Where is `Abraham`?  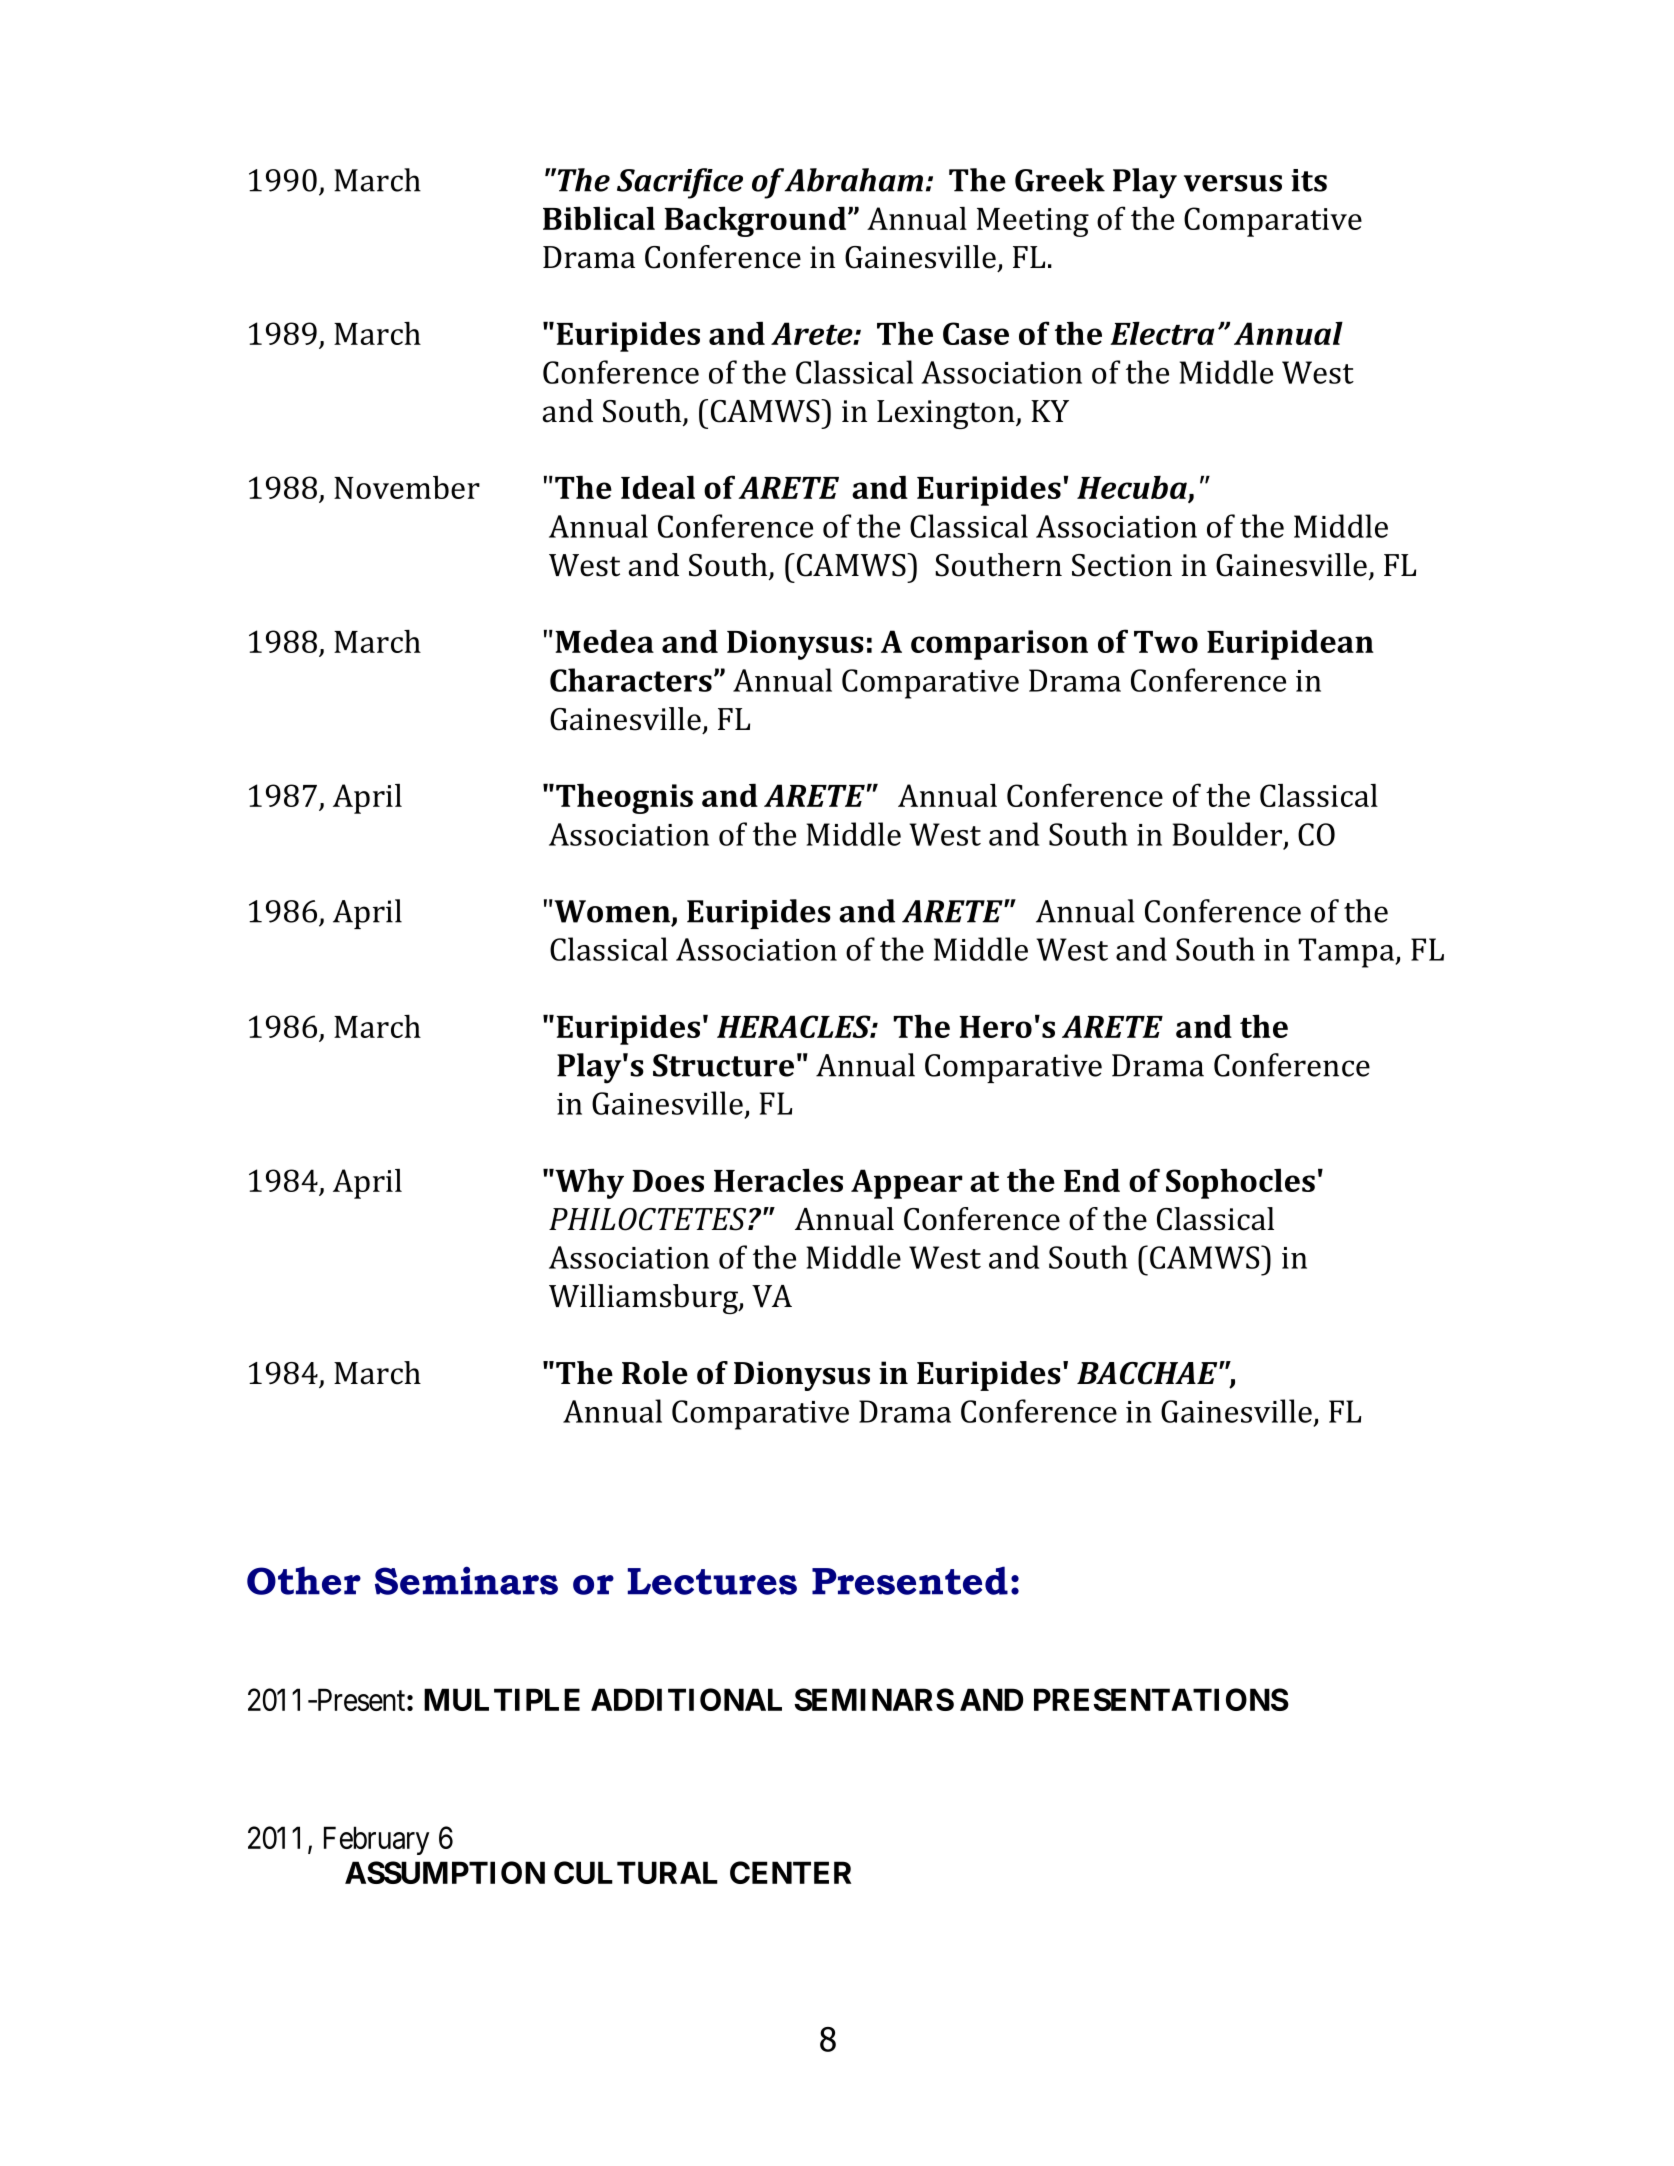
Abraham is located at coordinates (854, 180).
